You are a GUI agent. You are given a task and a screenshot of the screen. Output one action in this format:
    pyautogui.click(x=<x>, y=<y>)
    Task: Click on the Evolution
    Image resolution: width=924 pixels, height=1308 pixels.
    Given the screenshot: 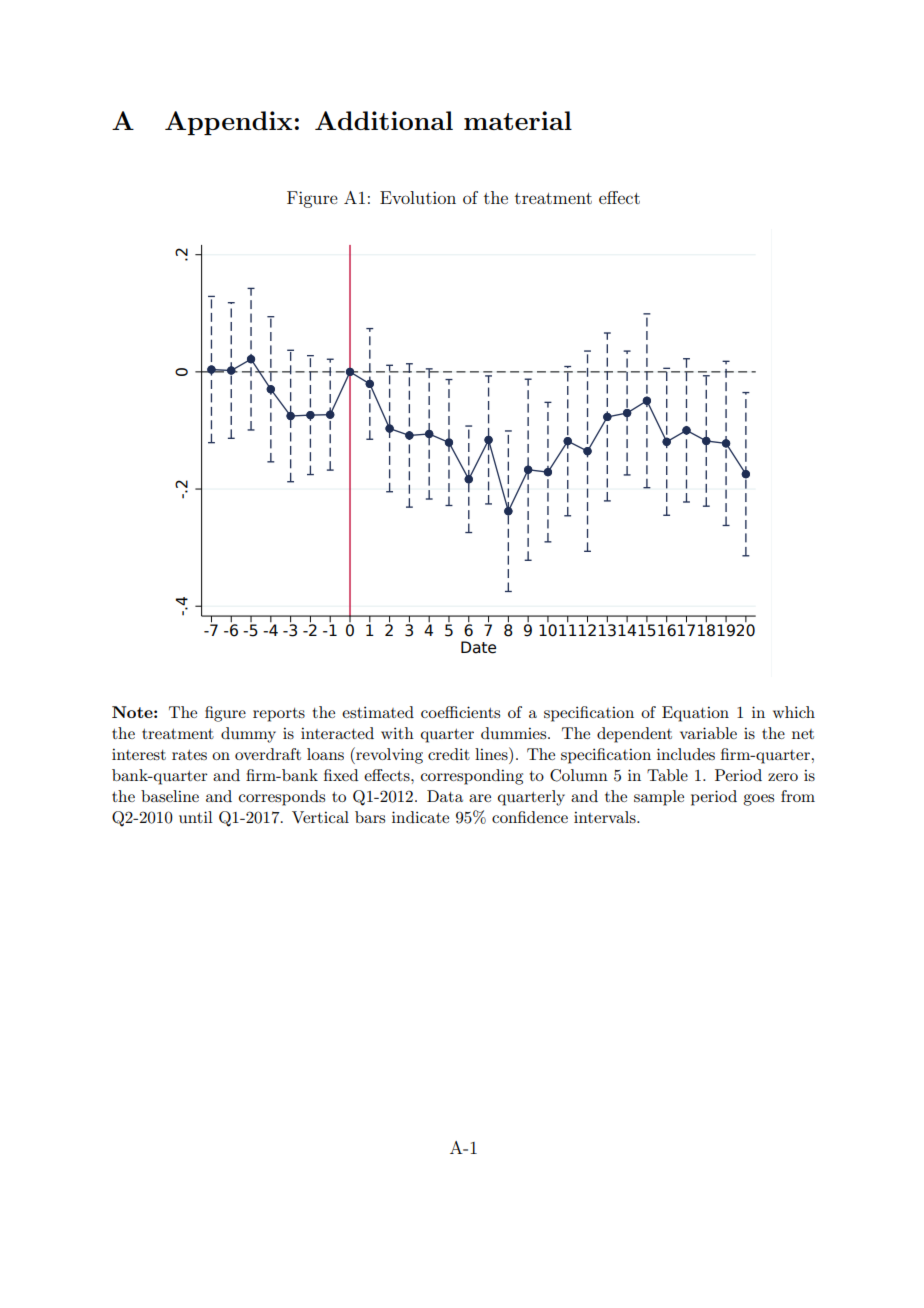 What is the action you would take?
    pyautogui.click(x=418, y=197)
